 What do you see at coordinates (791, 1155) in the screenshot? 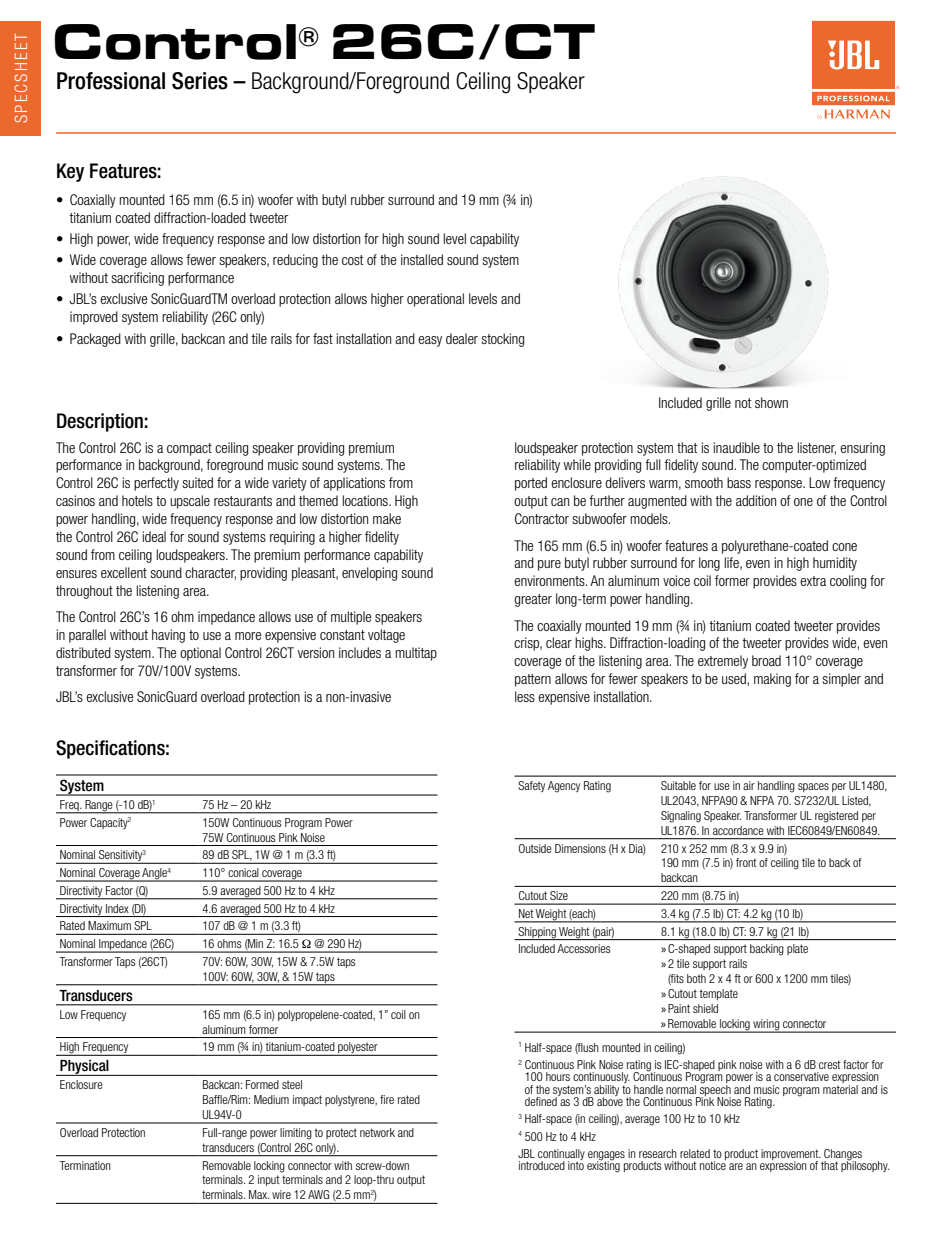
I see `improvement` at bounding box center [791, 1155].
